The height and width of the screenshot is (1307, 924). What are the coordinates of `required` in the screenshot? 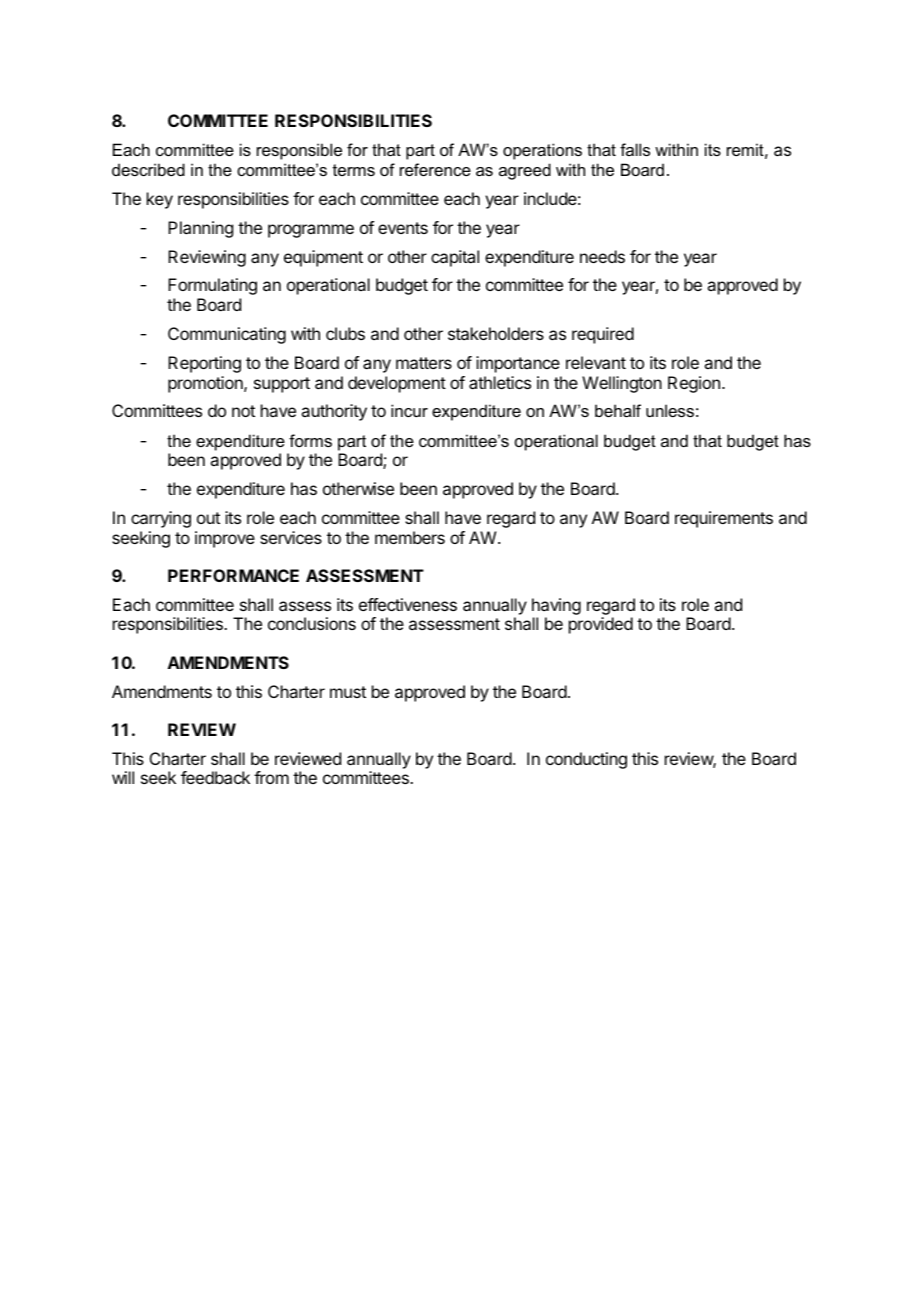 It's located at (603, 335).
